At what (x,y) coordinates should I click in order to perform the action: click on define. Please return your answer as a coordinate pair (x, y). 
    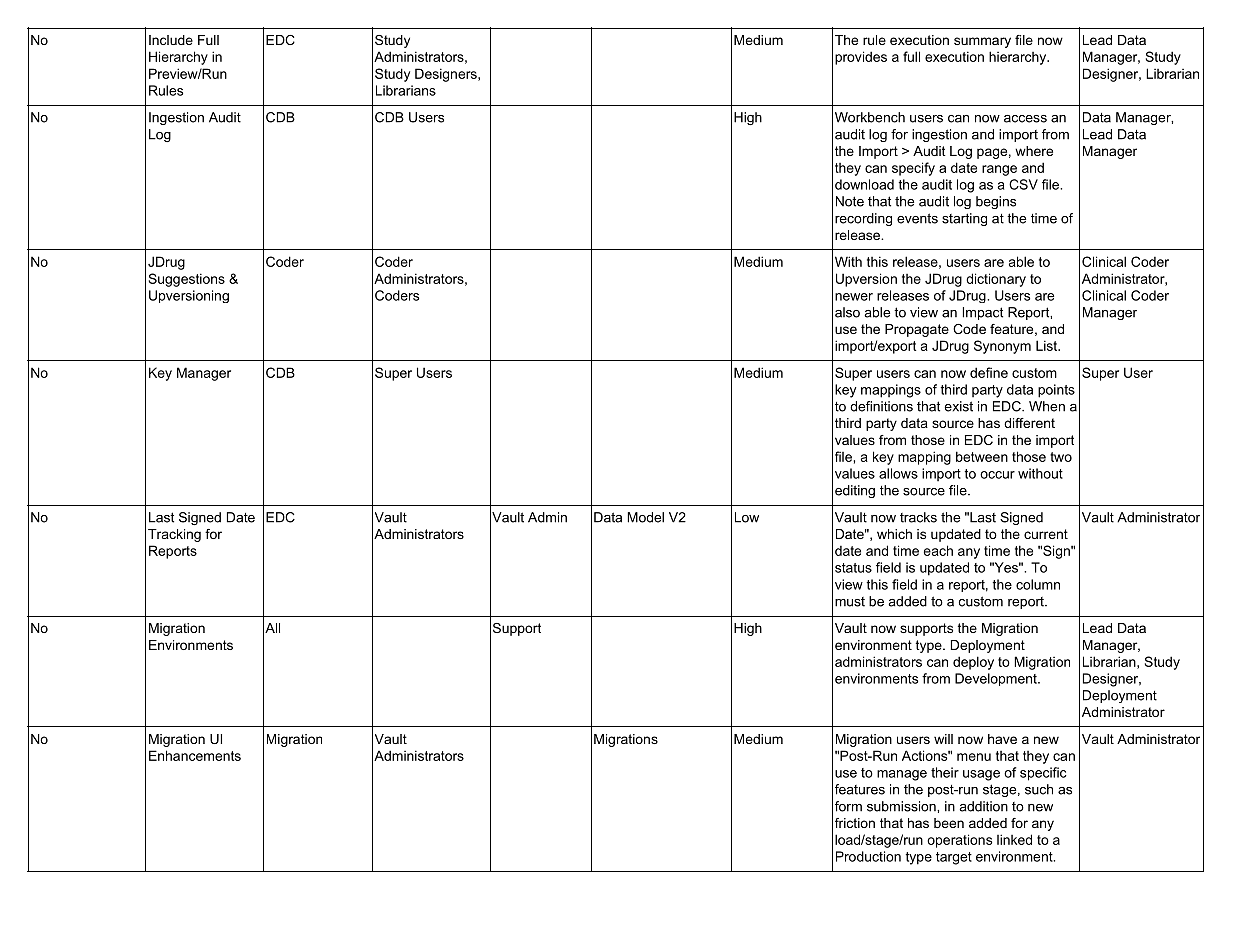
    Looking at the image, I should click on (989, 372).
